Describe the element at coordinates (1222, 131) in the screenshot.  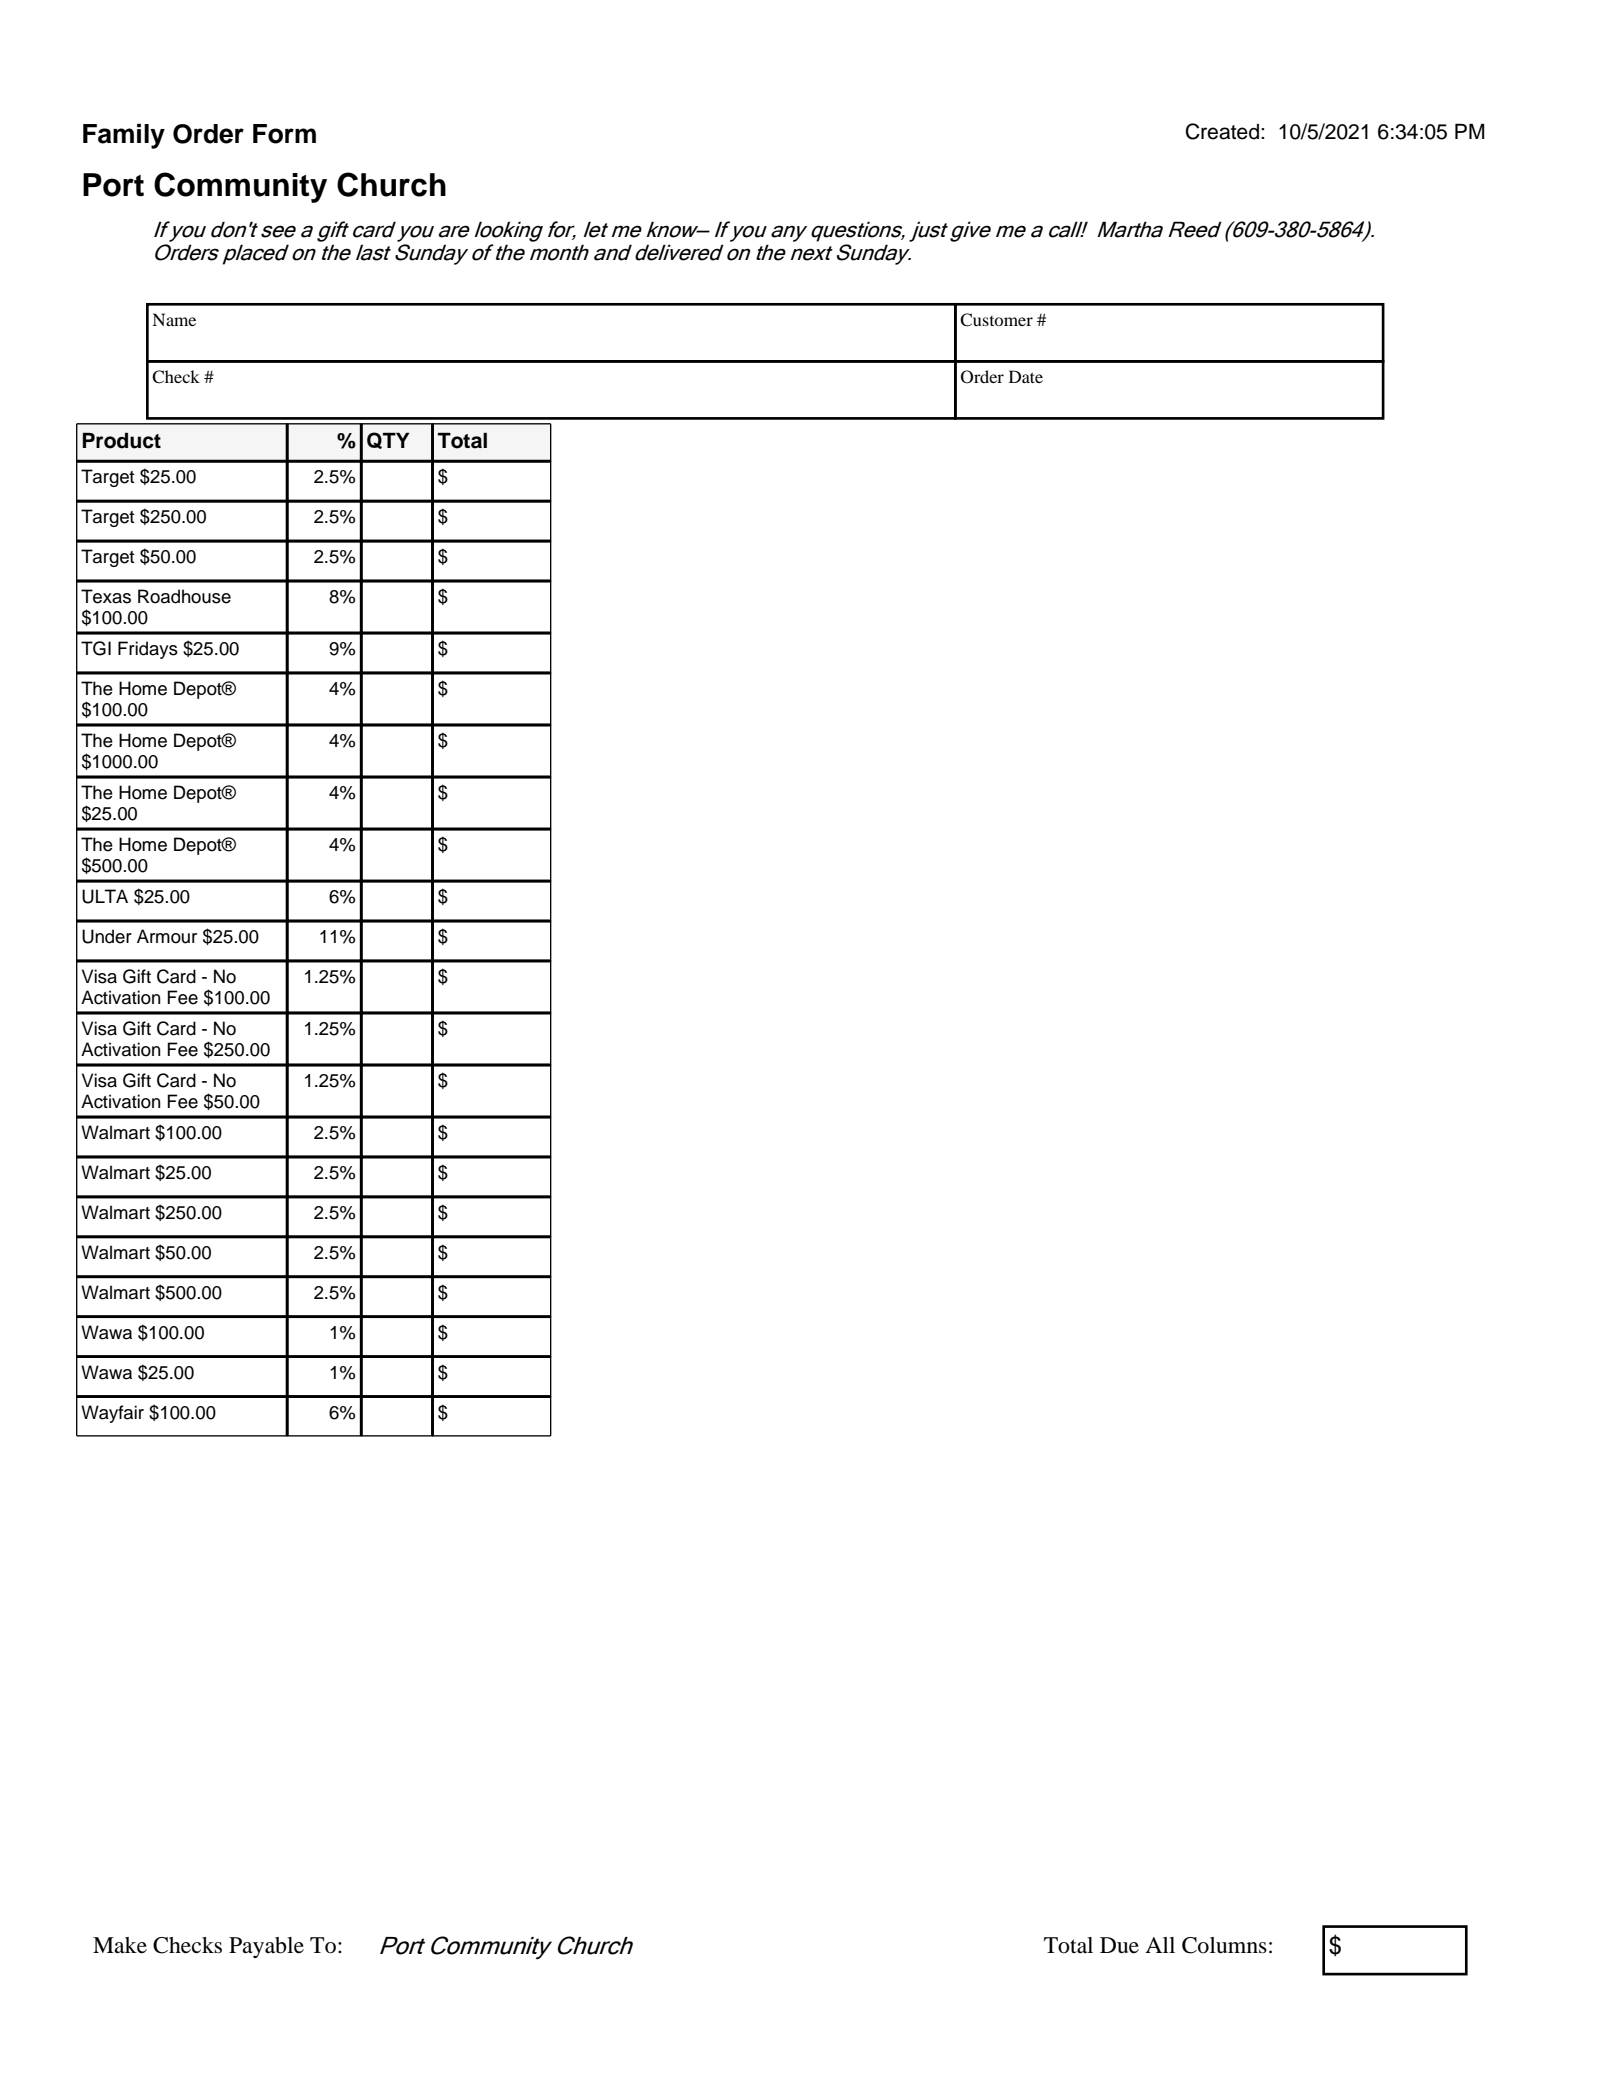
I see `Created` at that location.
